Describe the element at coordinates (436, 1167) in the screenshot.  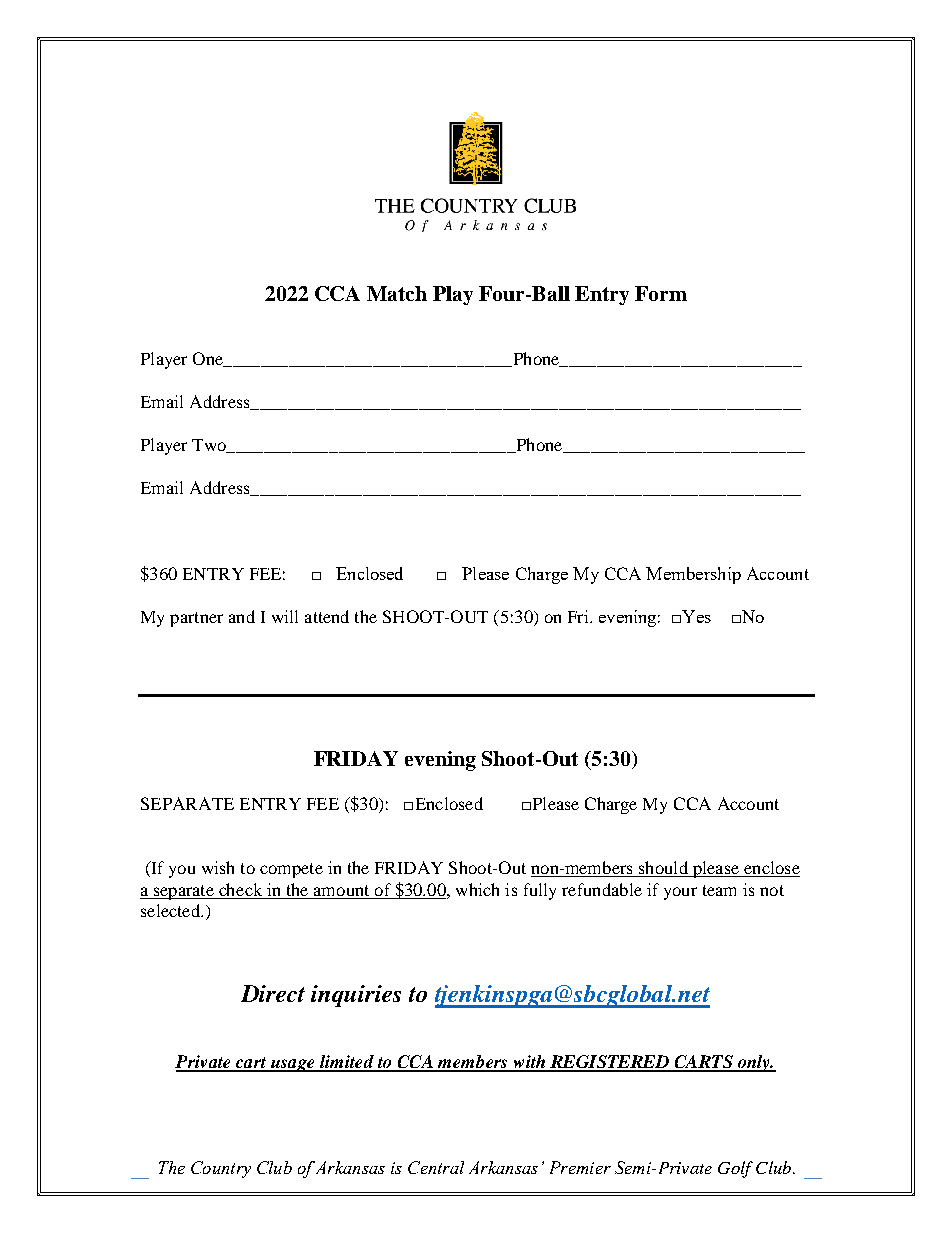
I see `Central` at that location.
